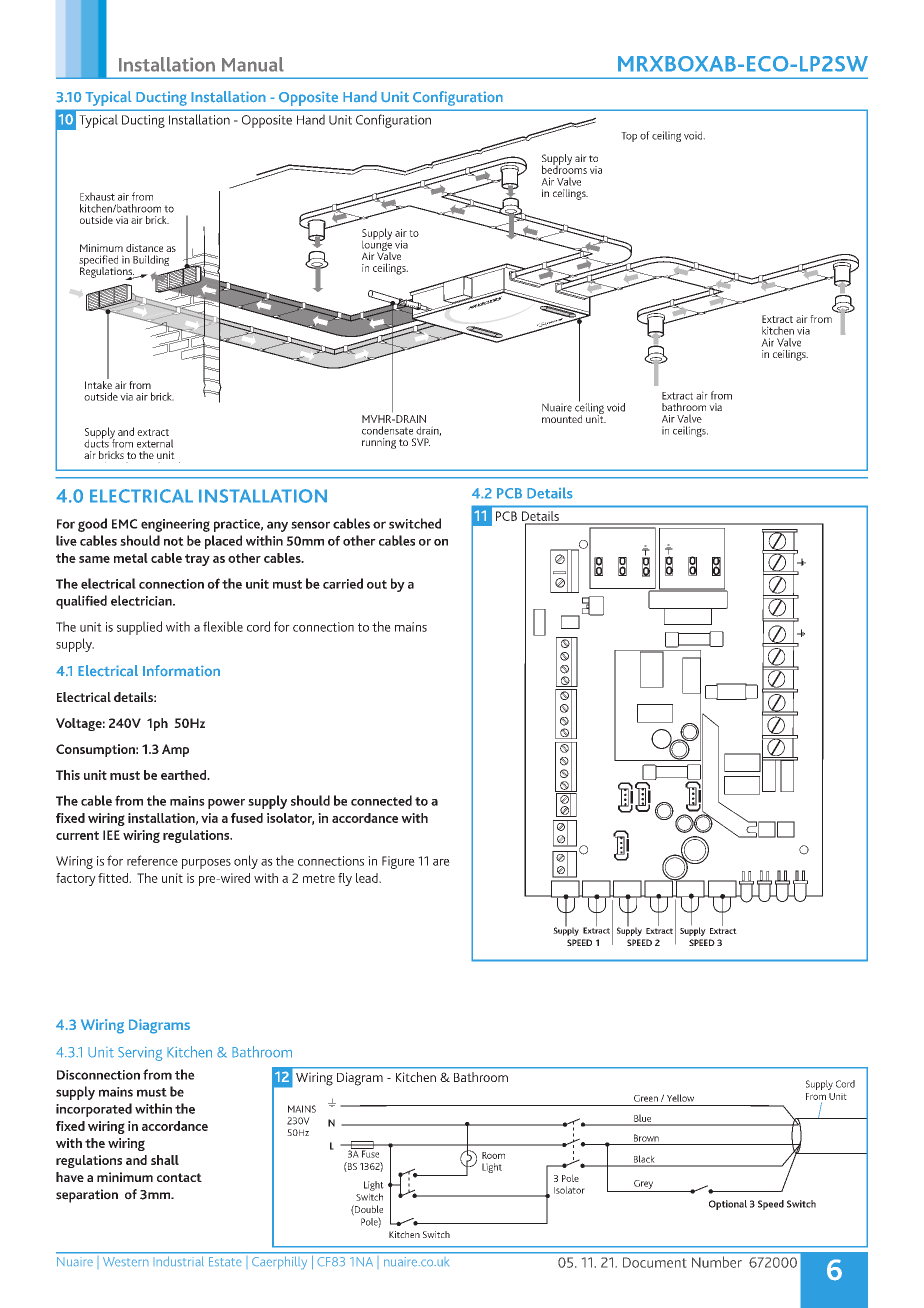 The image size is (924, 1308). Describe the element at coordinates (152, 860) in the screenshot. I see `reference` at that location.
